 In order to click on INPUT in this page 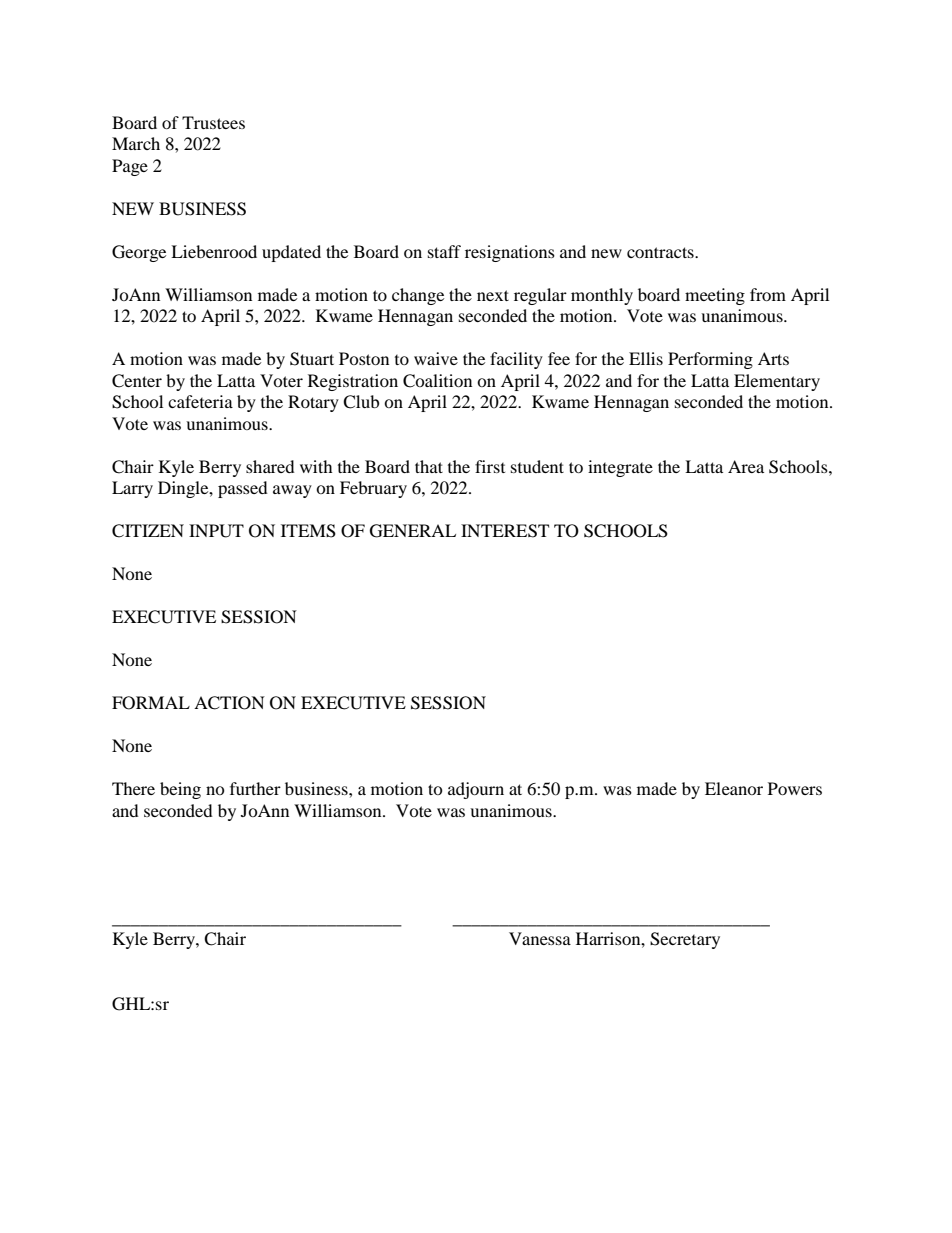, I will do `click(216, 531)`.
